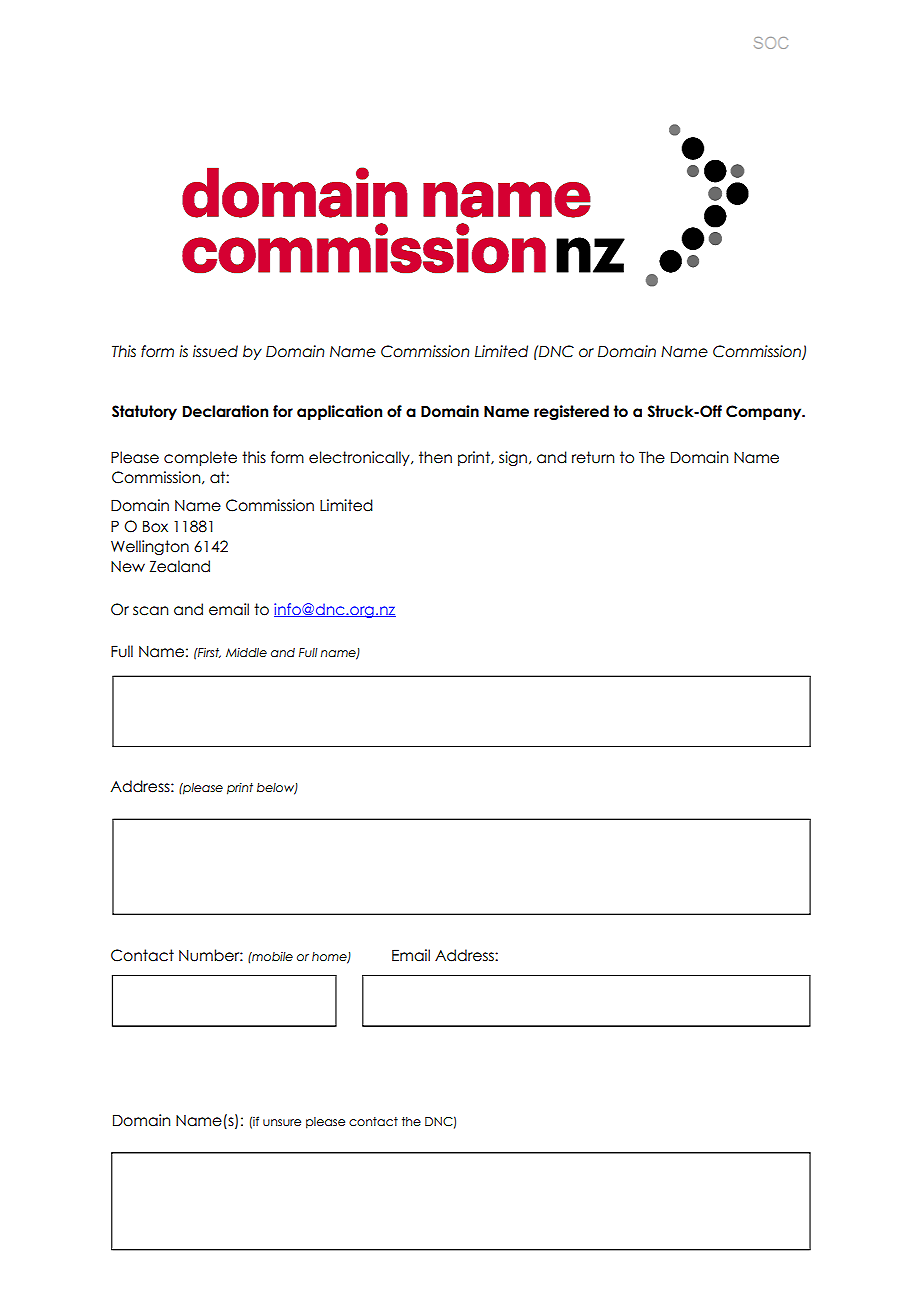 The height and width of the page is (1308, 924). I want to click on return, so click(593, 457).
